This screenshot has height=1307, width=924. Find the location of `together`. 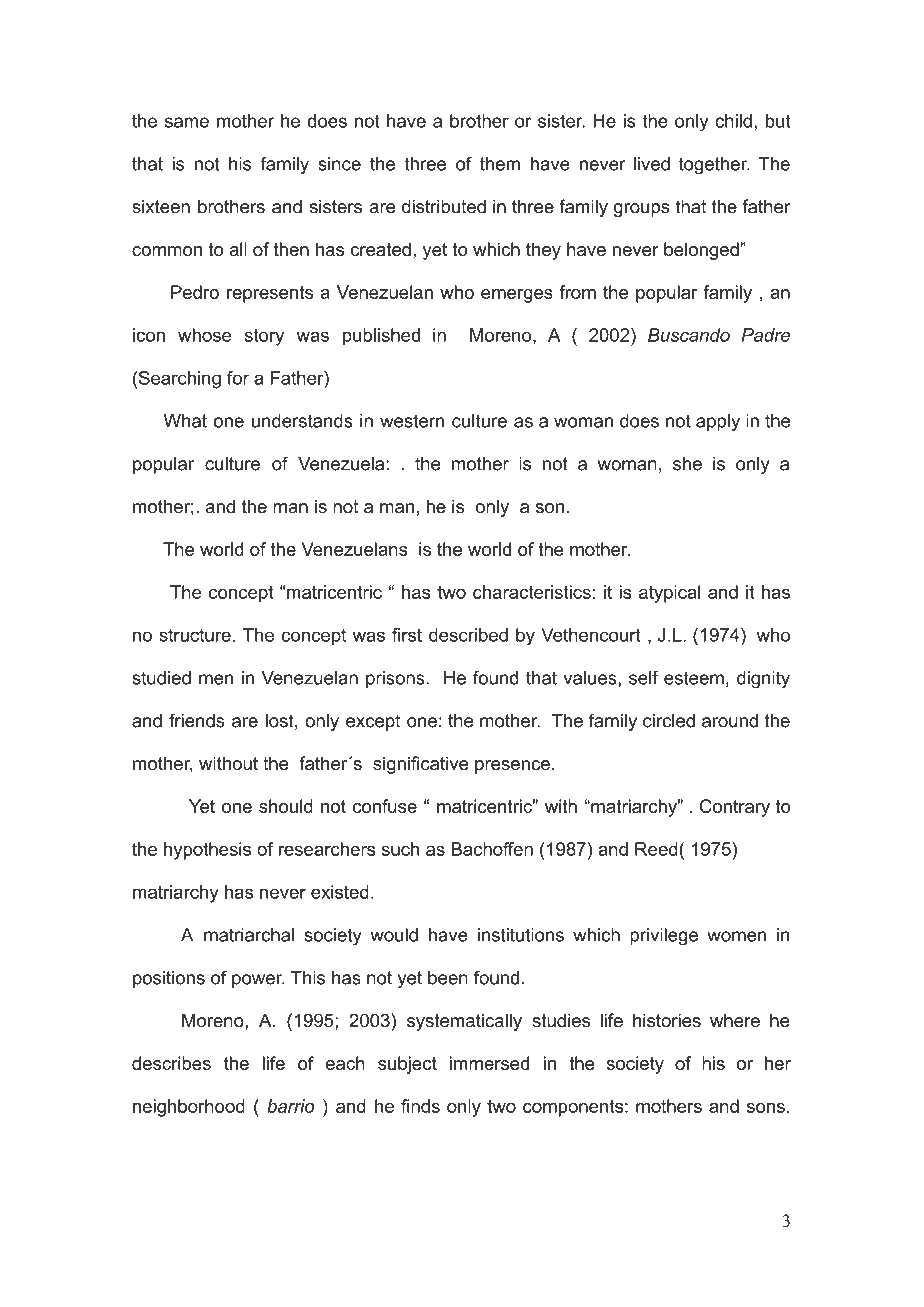

together is located at coordinates (714, 166).
